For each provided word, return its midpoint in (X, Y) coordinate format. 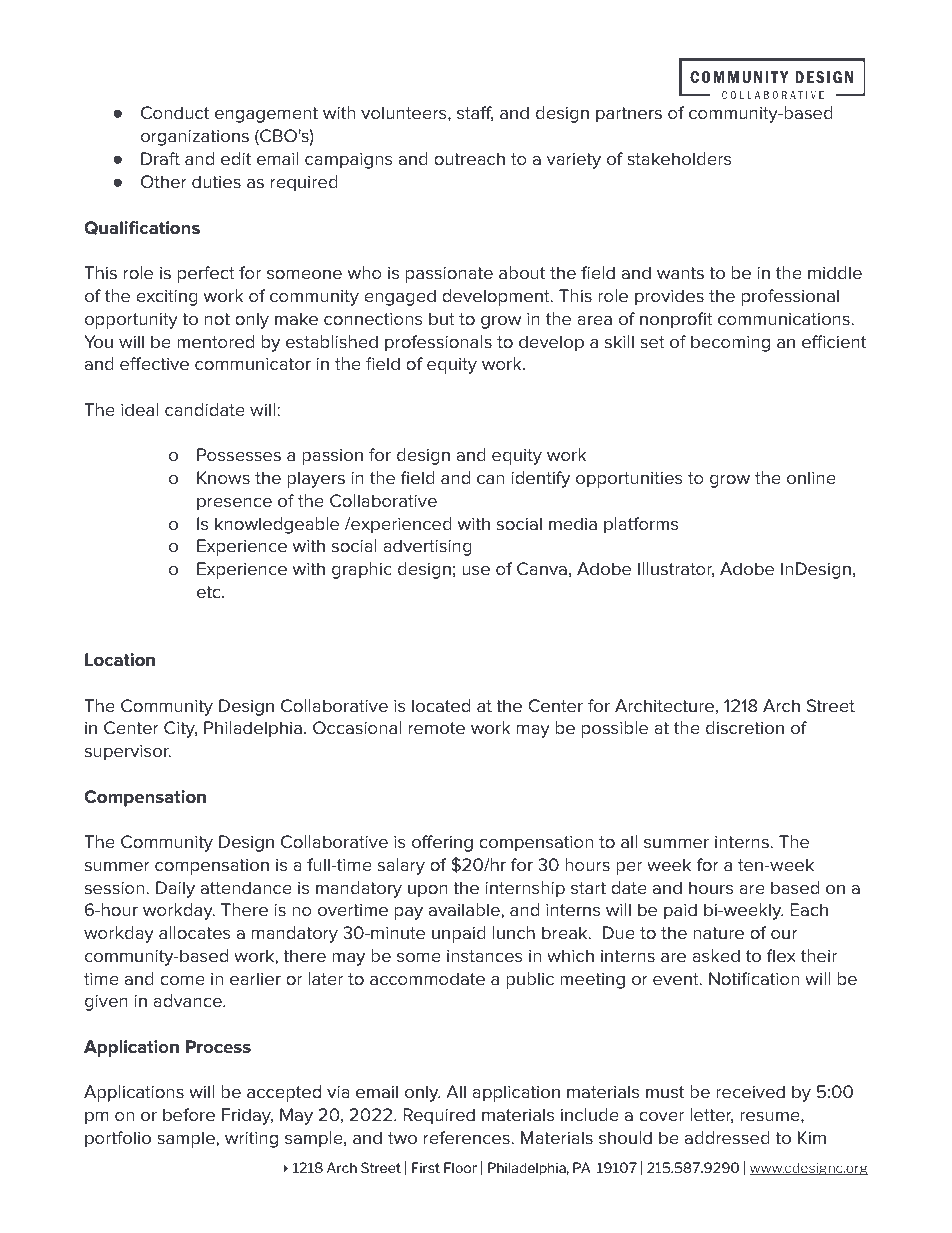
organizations (195, 138)
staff (475, 113)
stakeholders (679, 159)
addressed (727, 1138)
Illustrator (676, 569)
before (189, 1115)
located (441, 706)
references (468, 1138)
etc (210, 592)
